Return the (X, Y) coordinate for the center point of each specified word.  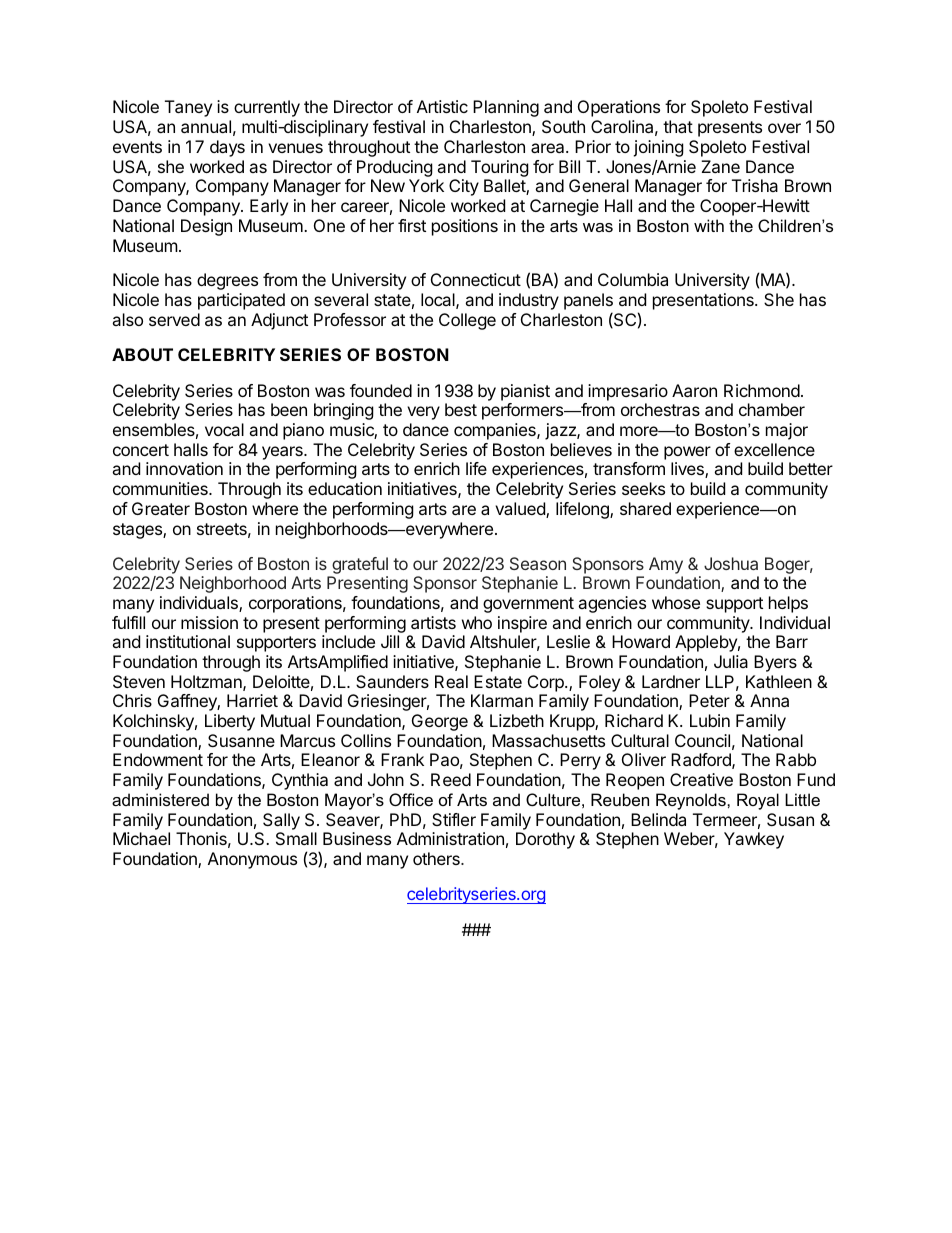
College (467, 321)
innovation (184, 468)
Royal (758, 801)
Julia (731, 661)
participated (241, 301)
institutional (188, 641)
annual (206, 126)
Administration (450, 838)
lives (688, 470)
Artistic (442, 106)
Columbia (633, 279)
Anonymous (252, 860)
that (678, 126)
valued (521, 510)
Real (451, 681)
